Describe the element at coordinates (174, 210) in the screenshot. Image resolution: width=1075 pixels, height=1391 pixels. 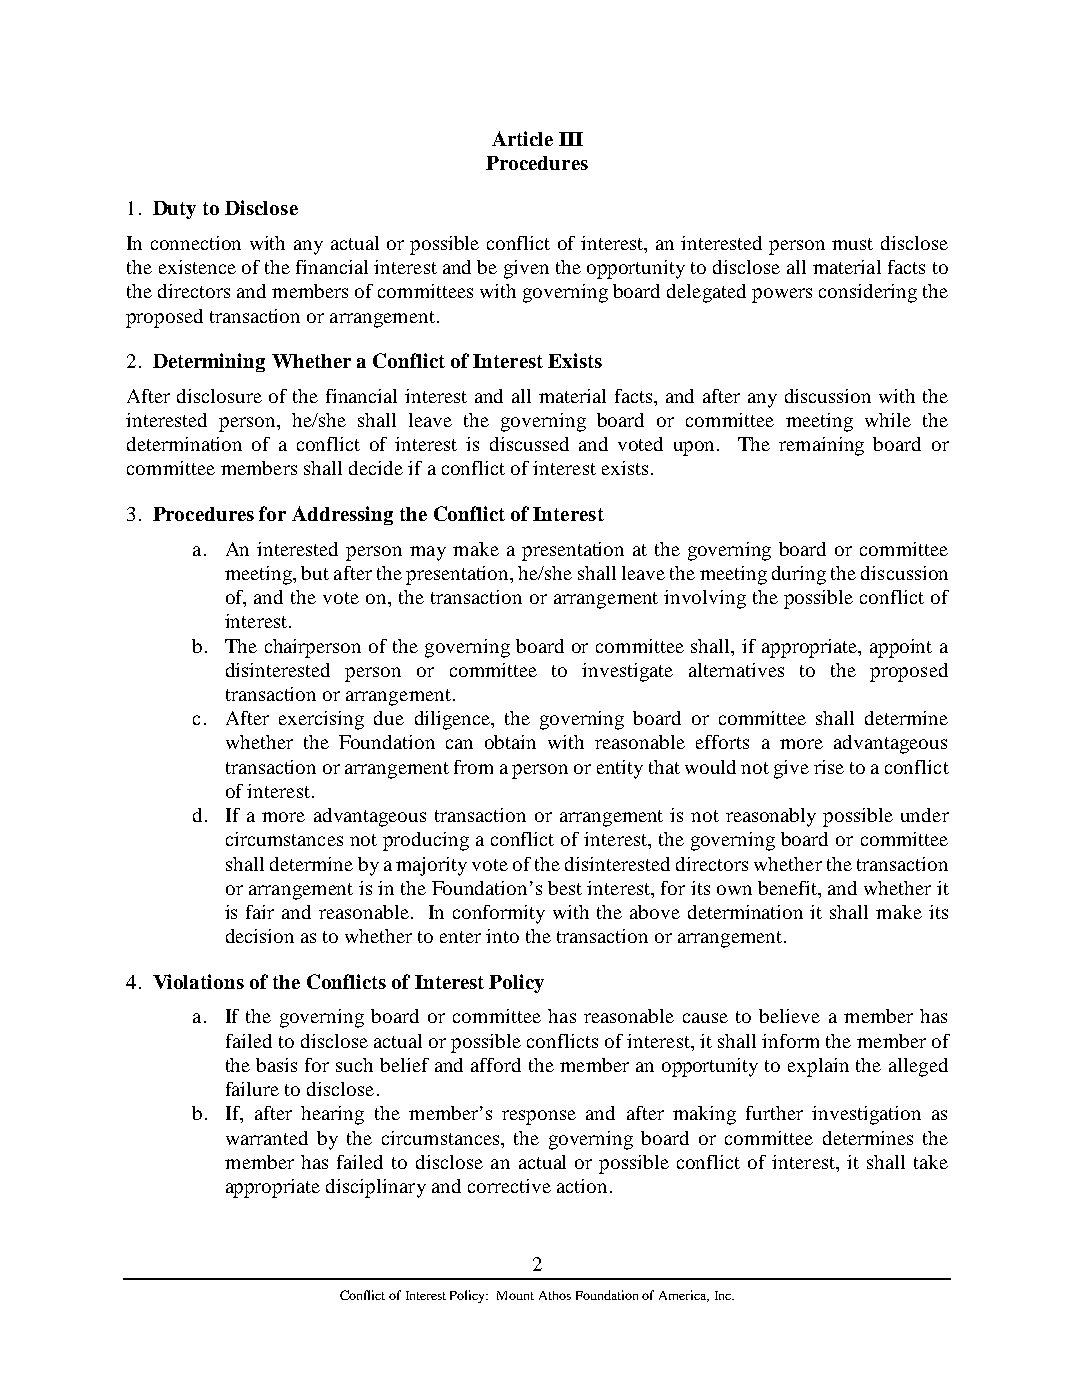
I see `Duty` at that location.
